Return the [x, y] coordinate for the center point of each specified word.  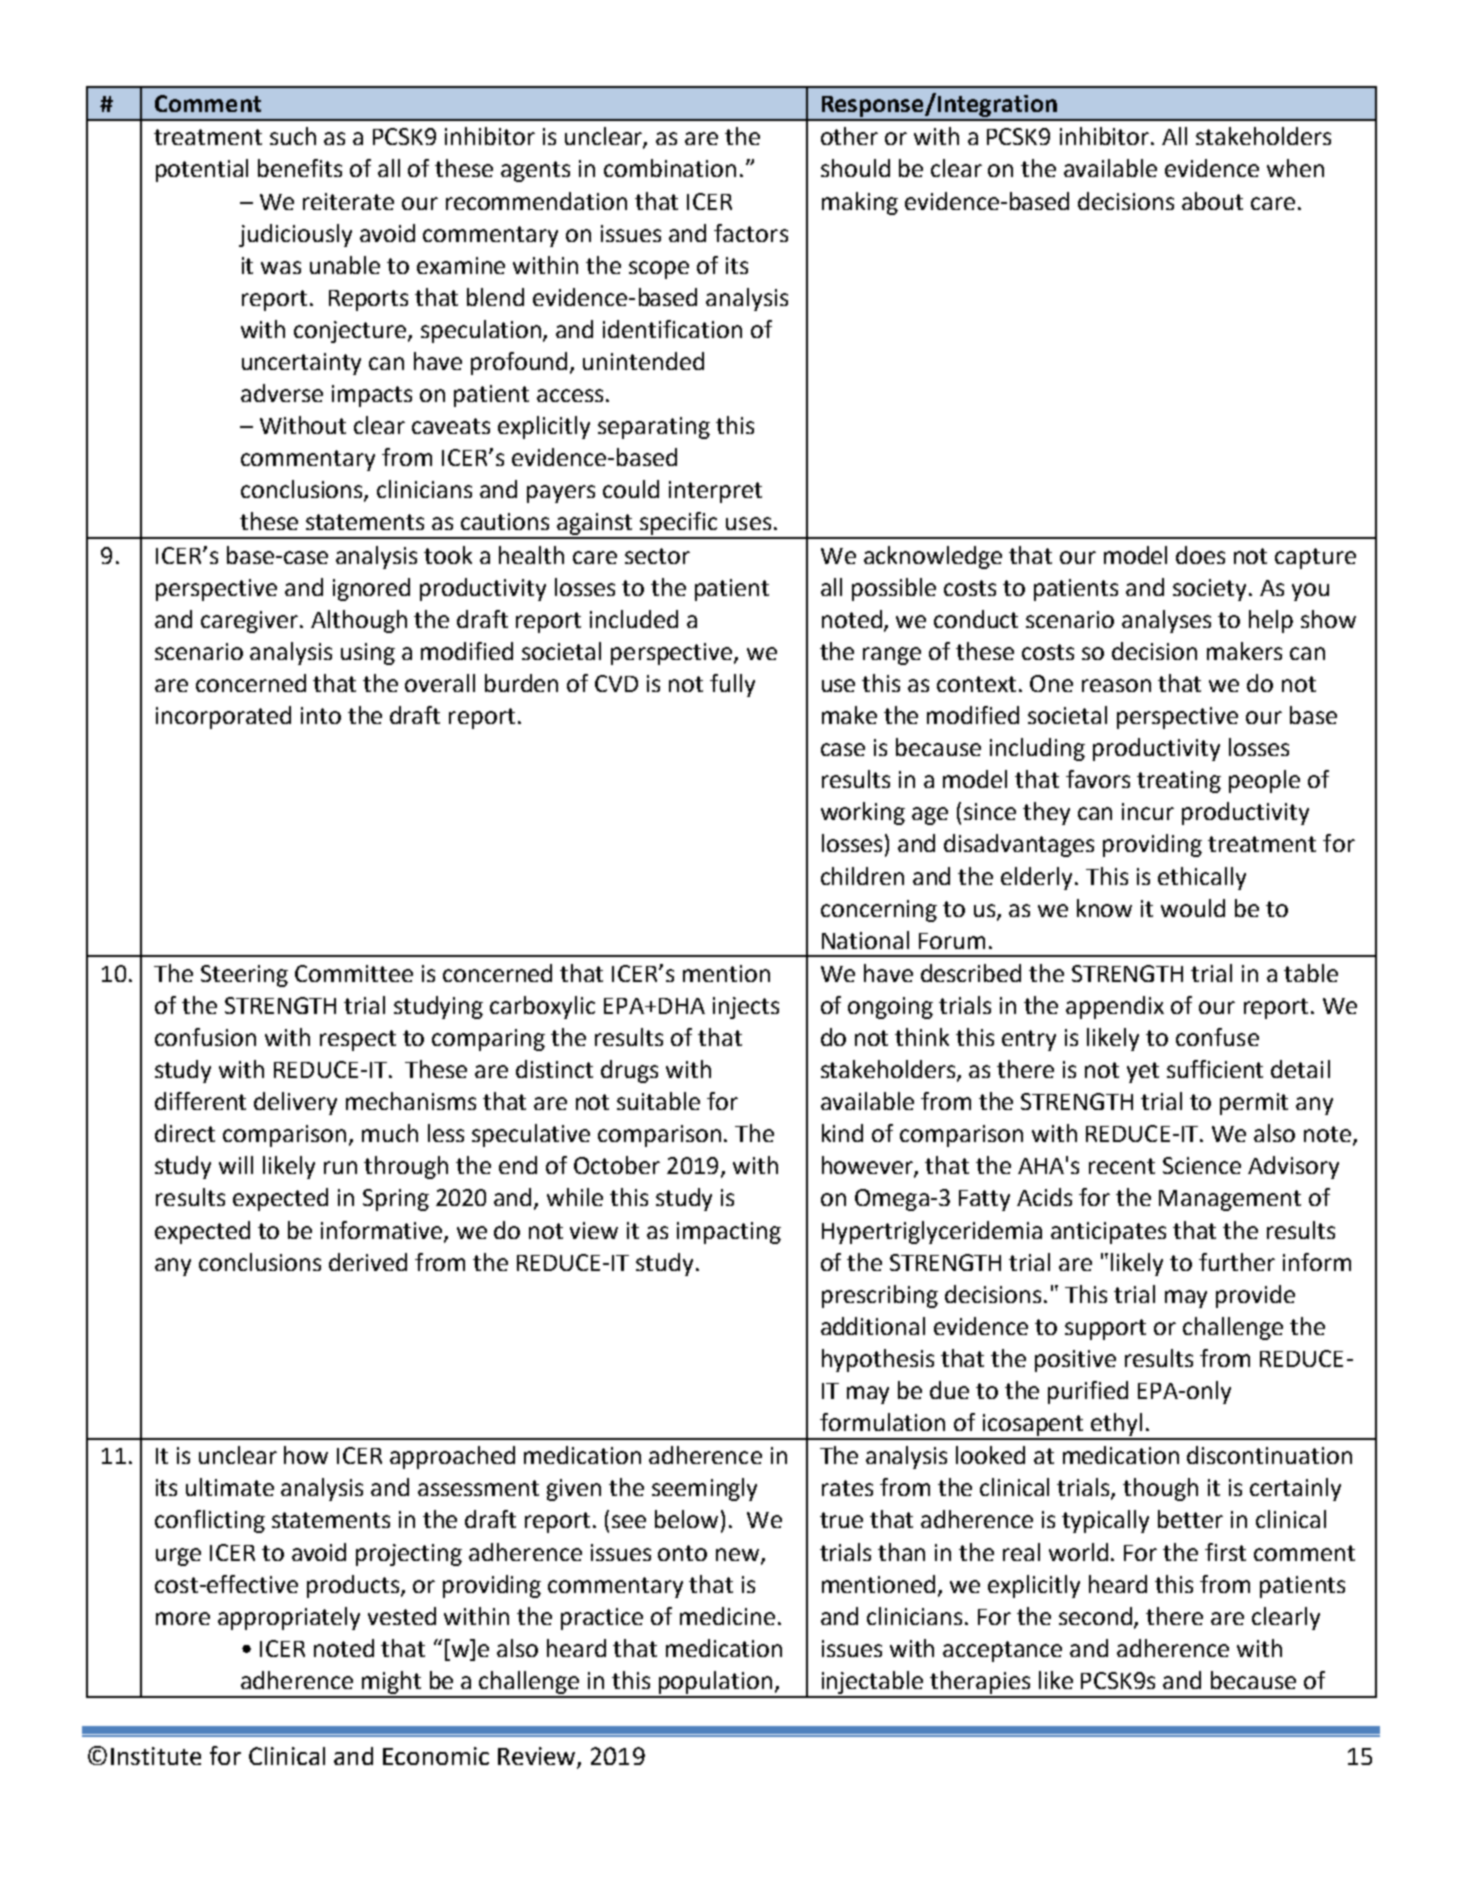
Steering [244, 976]
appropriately [289, 1618]
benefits [300, 168]
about [1212, 201]
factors [751, 233]
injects [746, 1008]
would [1193, 908]
